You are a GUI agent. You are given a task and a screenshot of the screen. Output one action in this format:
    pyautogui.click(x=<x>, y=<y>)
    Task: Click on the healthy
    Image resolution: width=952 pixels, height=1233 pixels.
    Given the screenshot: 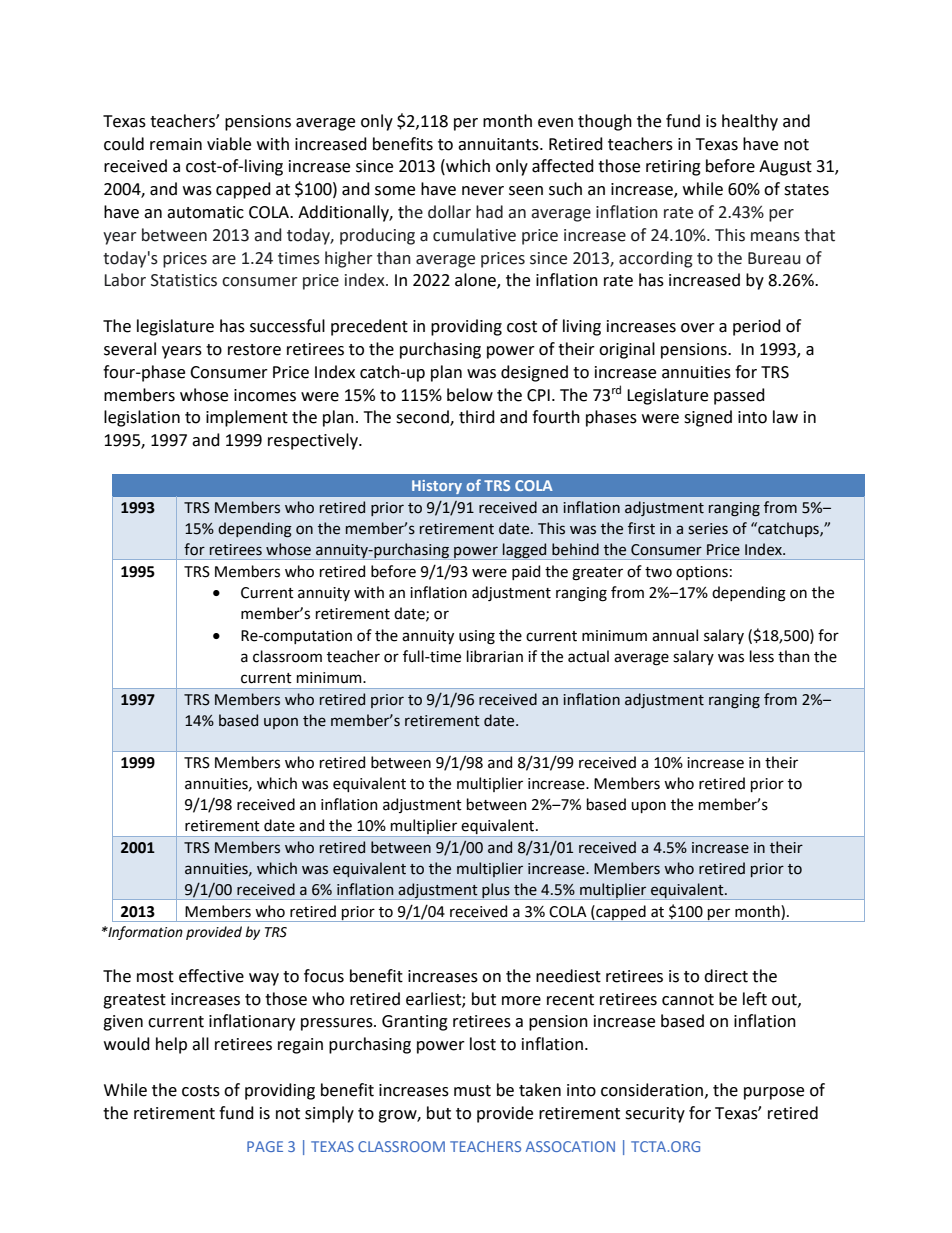 What is the action you would take?
    pyautogui.click(x=750, y=122)
